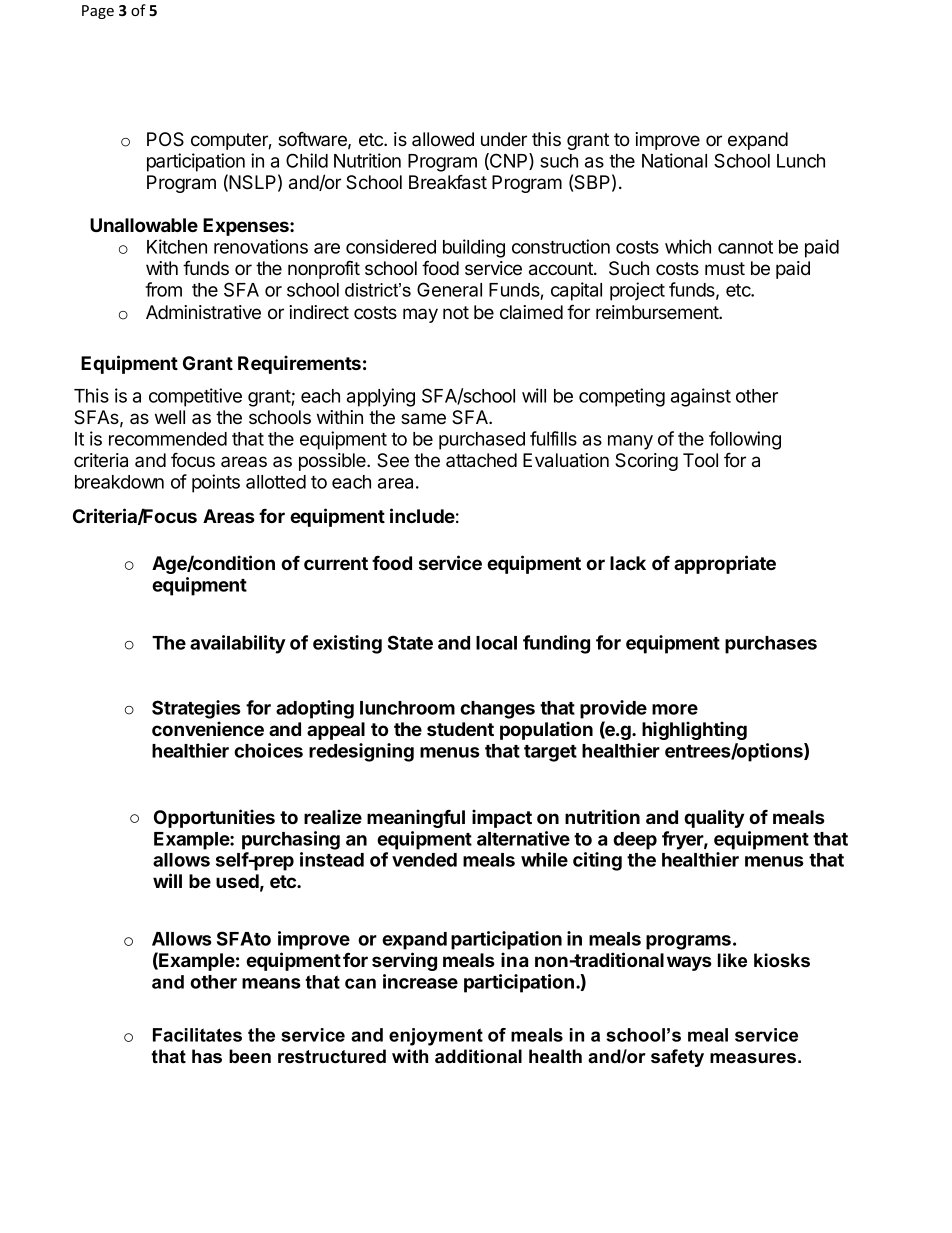  Describe the element at coordinates (725, 564) in the screenshot. I see `appropriate` at that location.
